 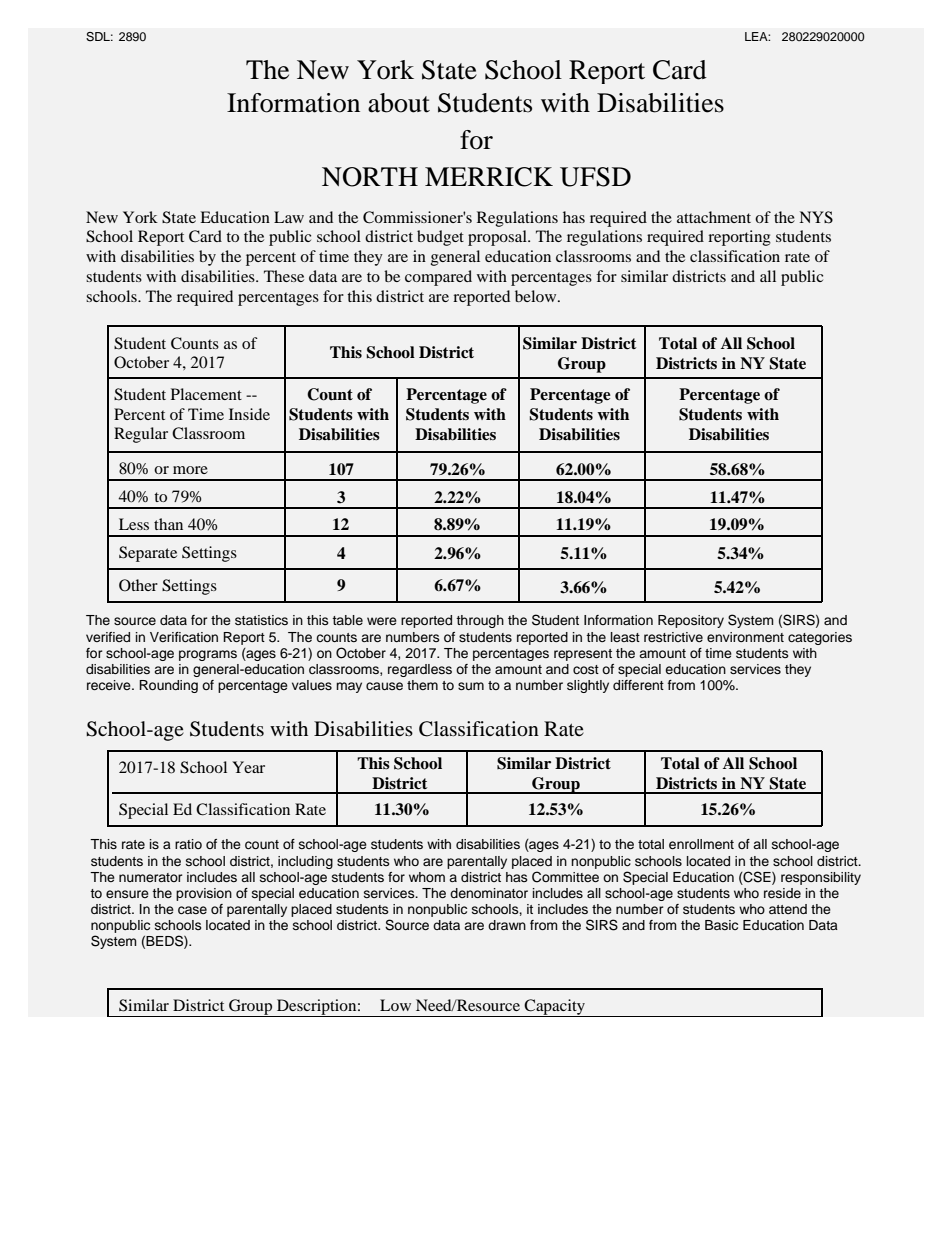 What do you see at coordinates (248, 767) in the screenshot?
I see `Year` at bounding box center [248, 767].
